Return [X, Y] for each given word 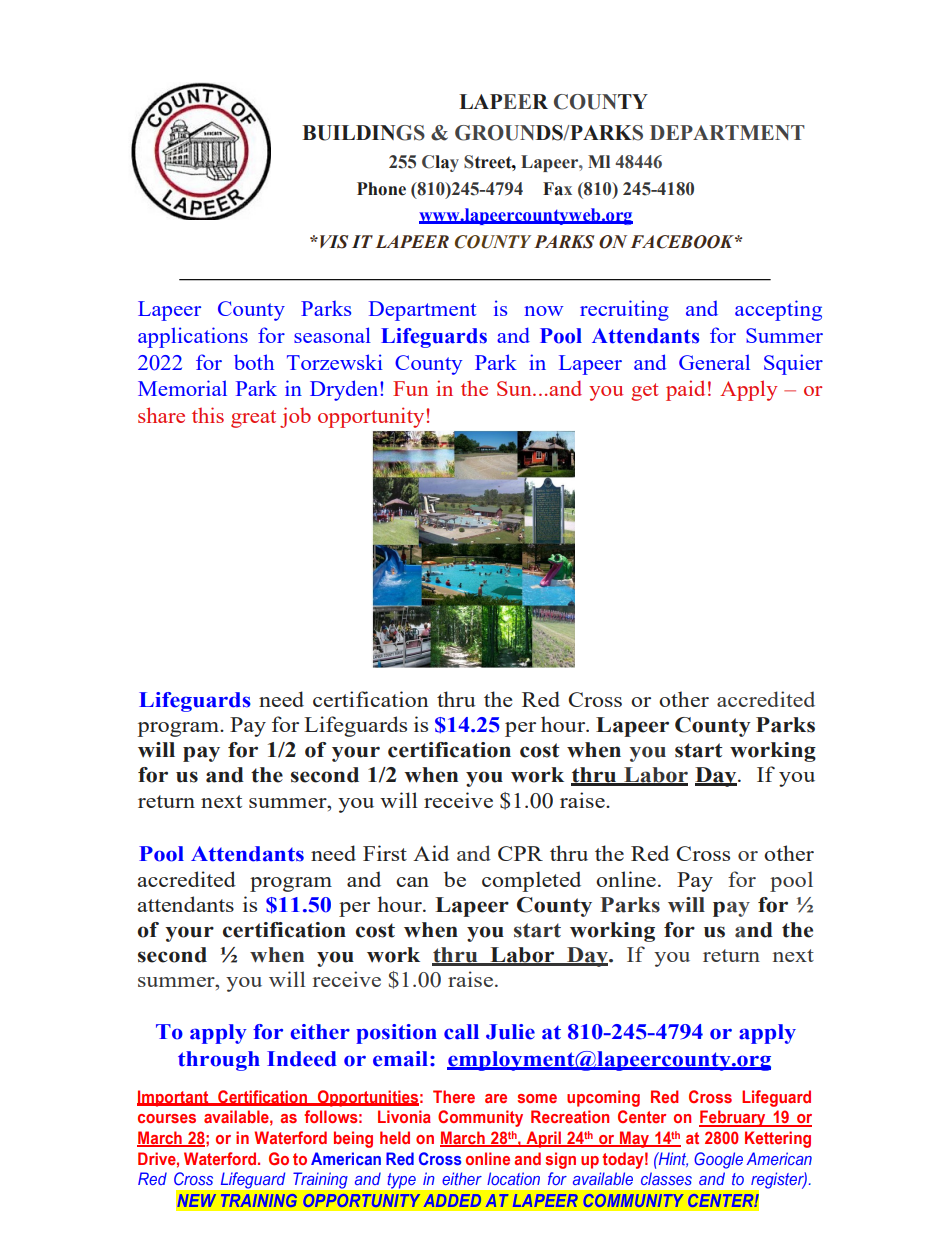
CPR [520, 853]
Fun [410, 388]
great [253, 419]
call [461, 1032]
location [513, 1178]
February [733, 1118]
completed [531, 881]
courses [167, 1118]
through [219, 1061]
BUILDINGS [363, 133]
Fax [557, 189]
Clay [440, 163]
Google [718, 1160]
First [385, 853]
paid [685, 390]
